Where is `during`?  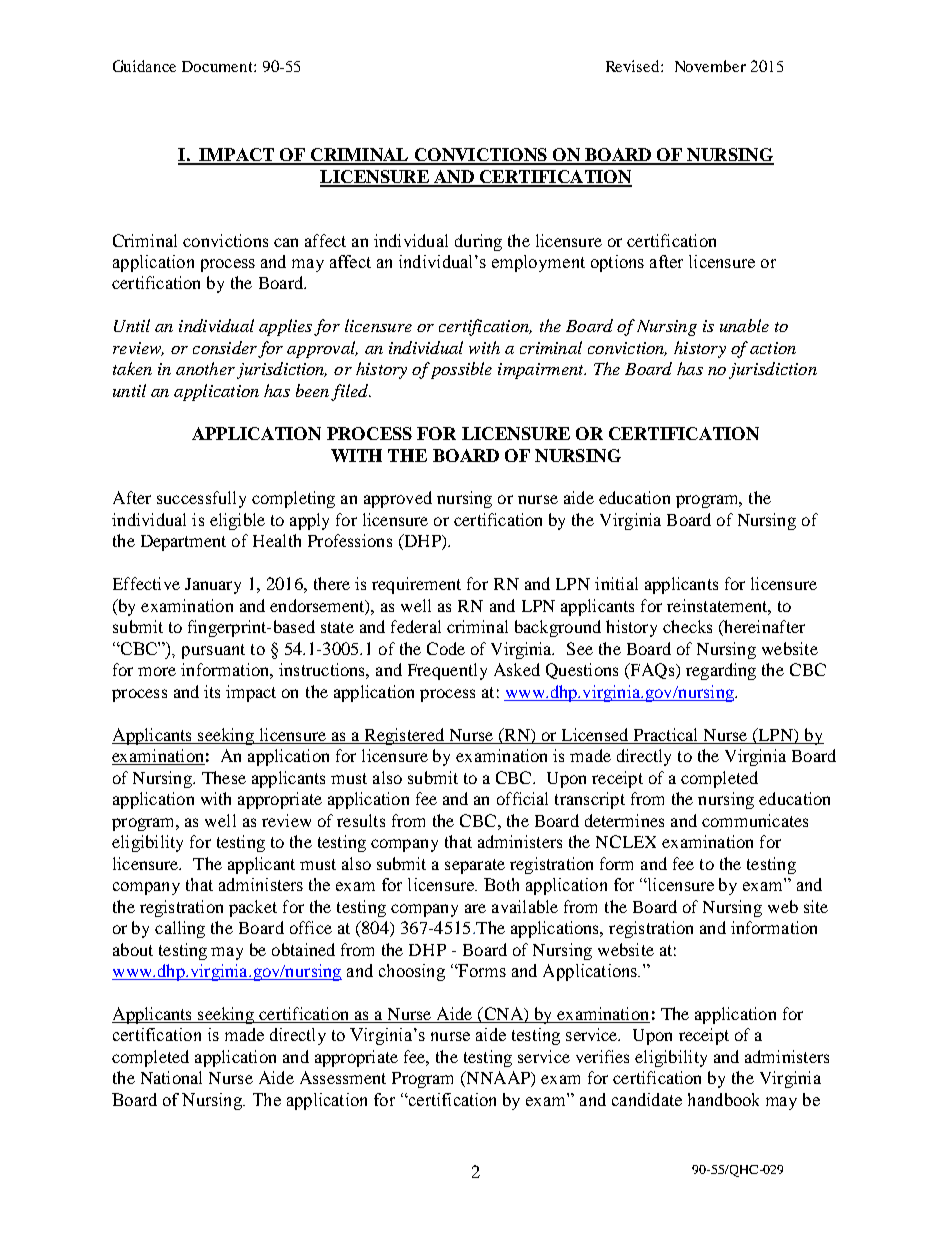 during is located at coordinates (478, 242).
